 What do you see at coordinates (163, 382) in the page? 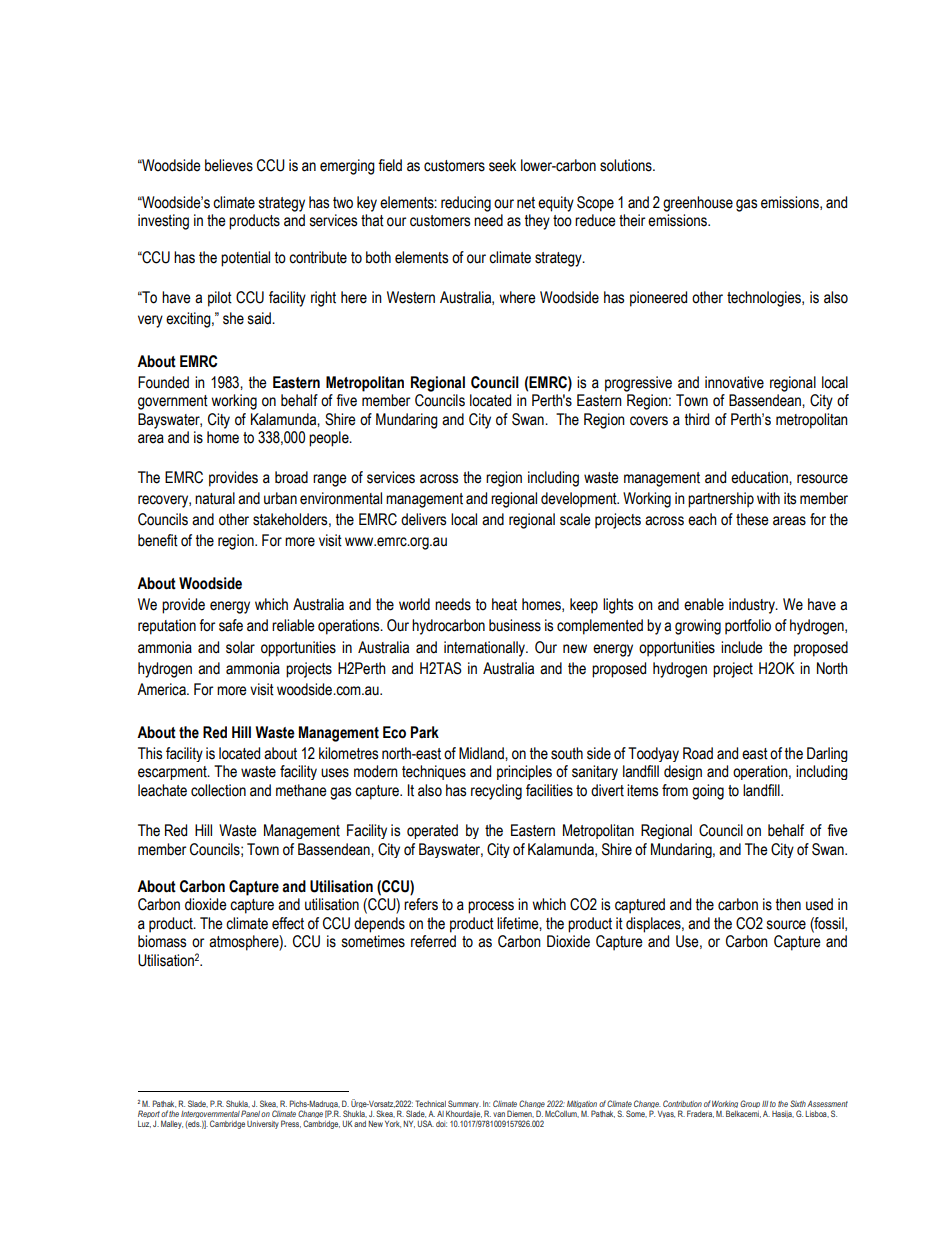
I see `Founded` at bounding box center [163, 382].
